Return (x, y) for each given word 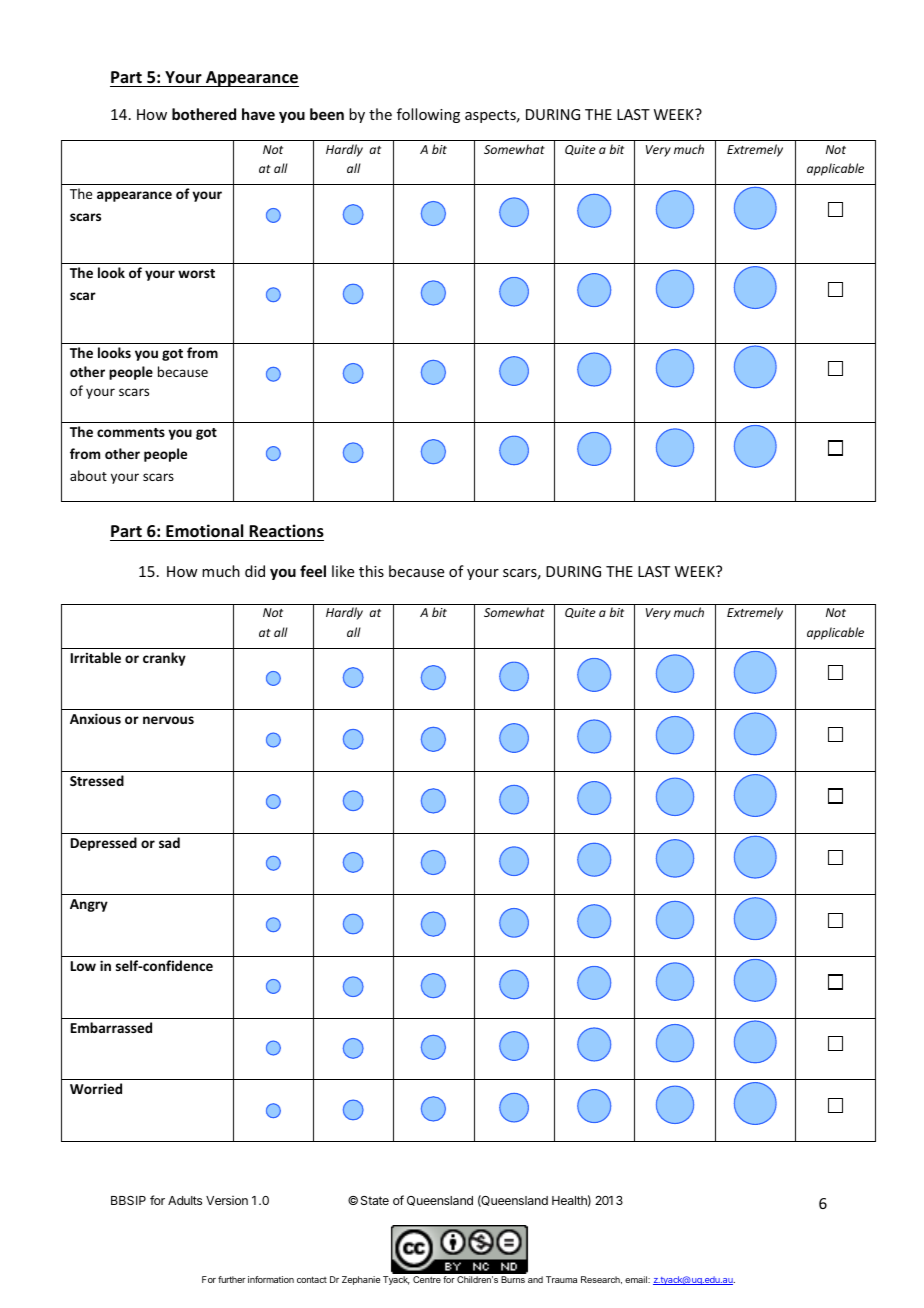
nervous (168, 720)
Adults (185, 1200)
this (371, 571)
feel (313, 571)
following (428, 115)
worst (196, 273)
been (327, 114)
